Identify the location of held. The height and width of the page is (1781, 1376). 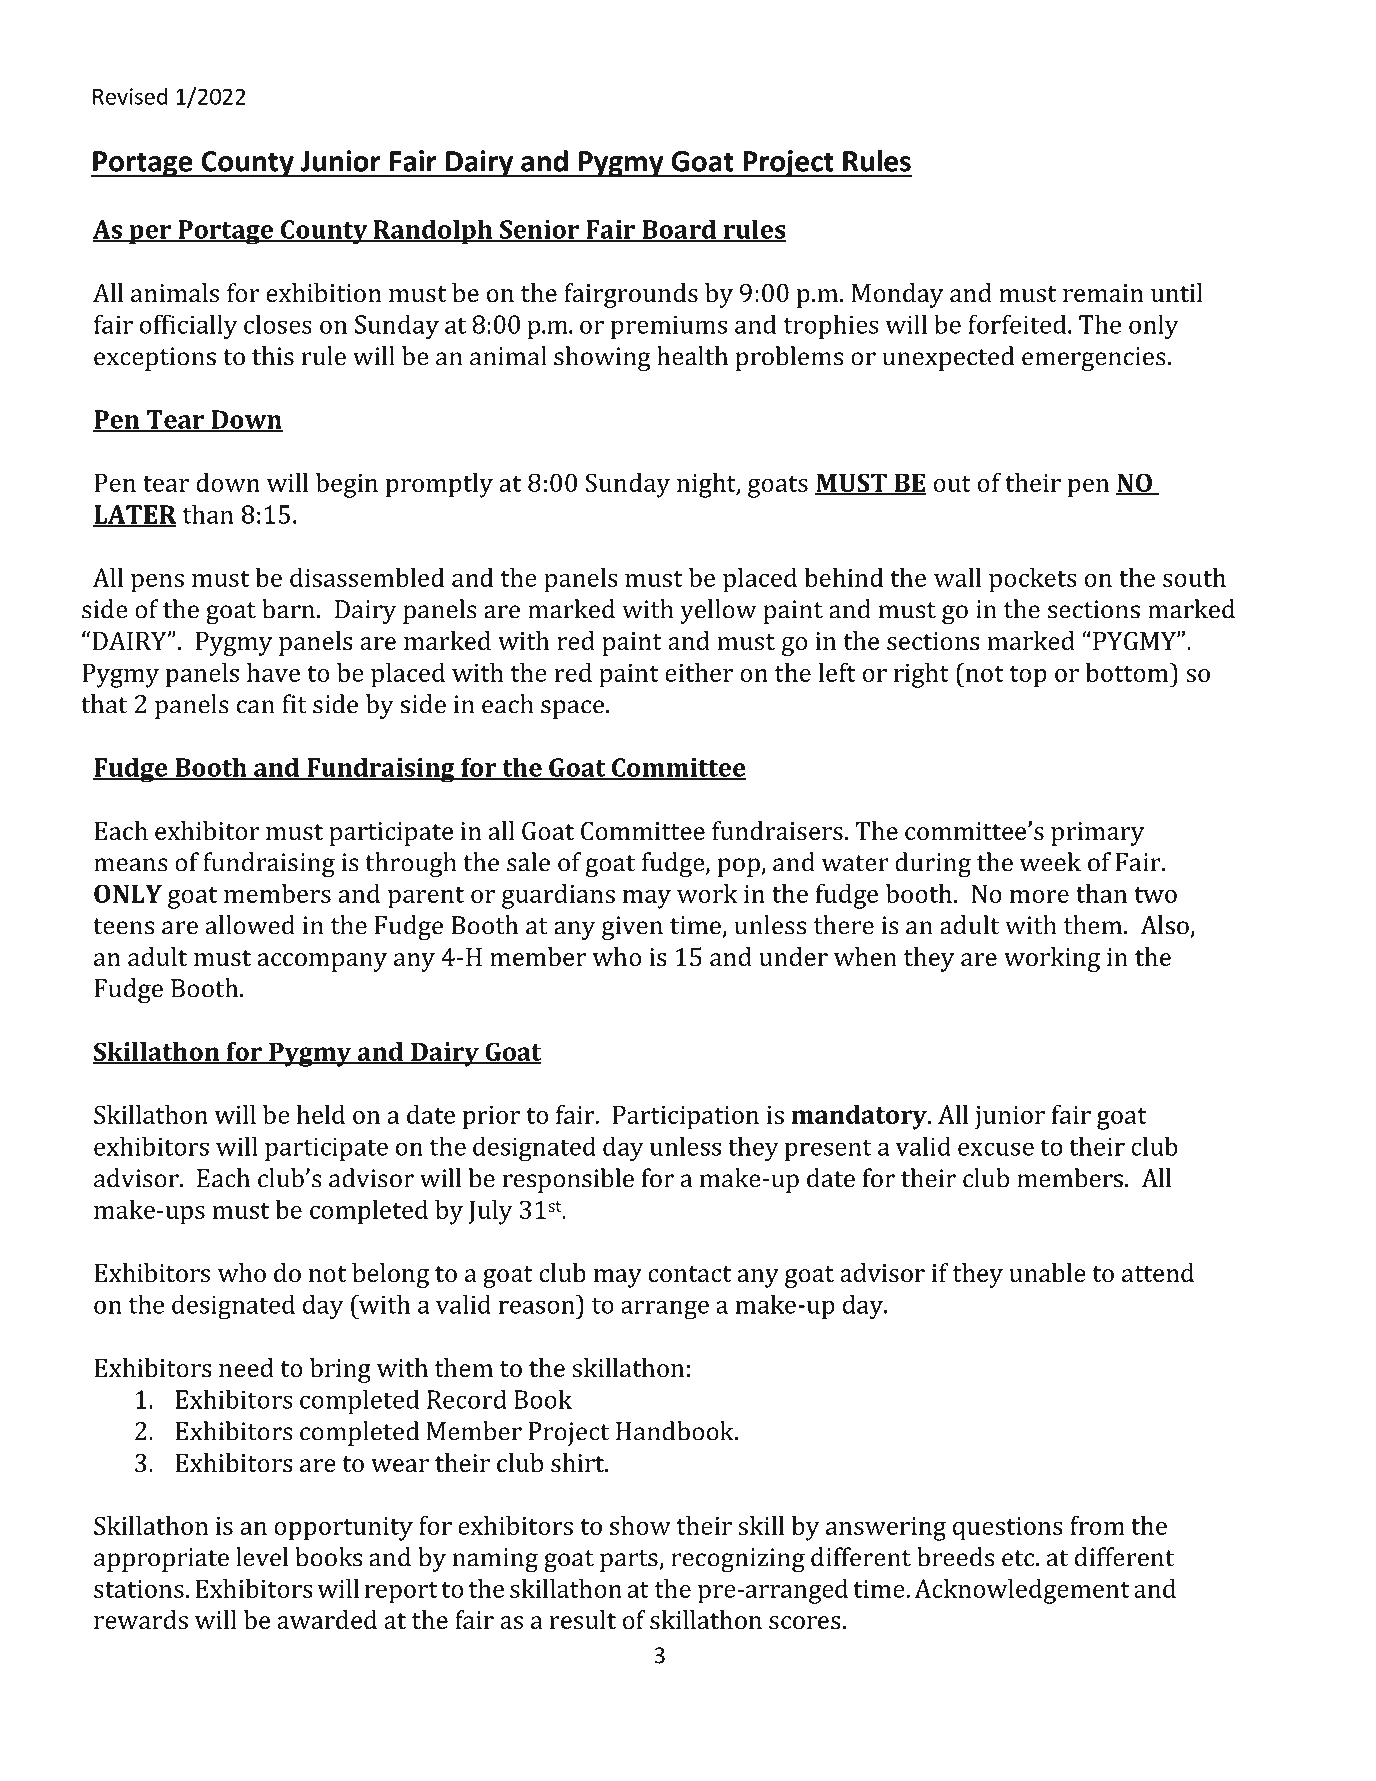
(321, 1114).
